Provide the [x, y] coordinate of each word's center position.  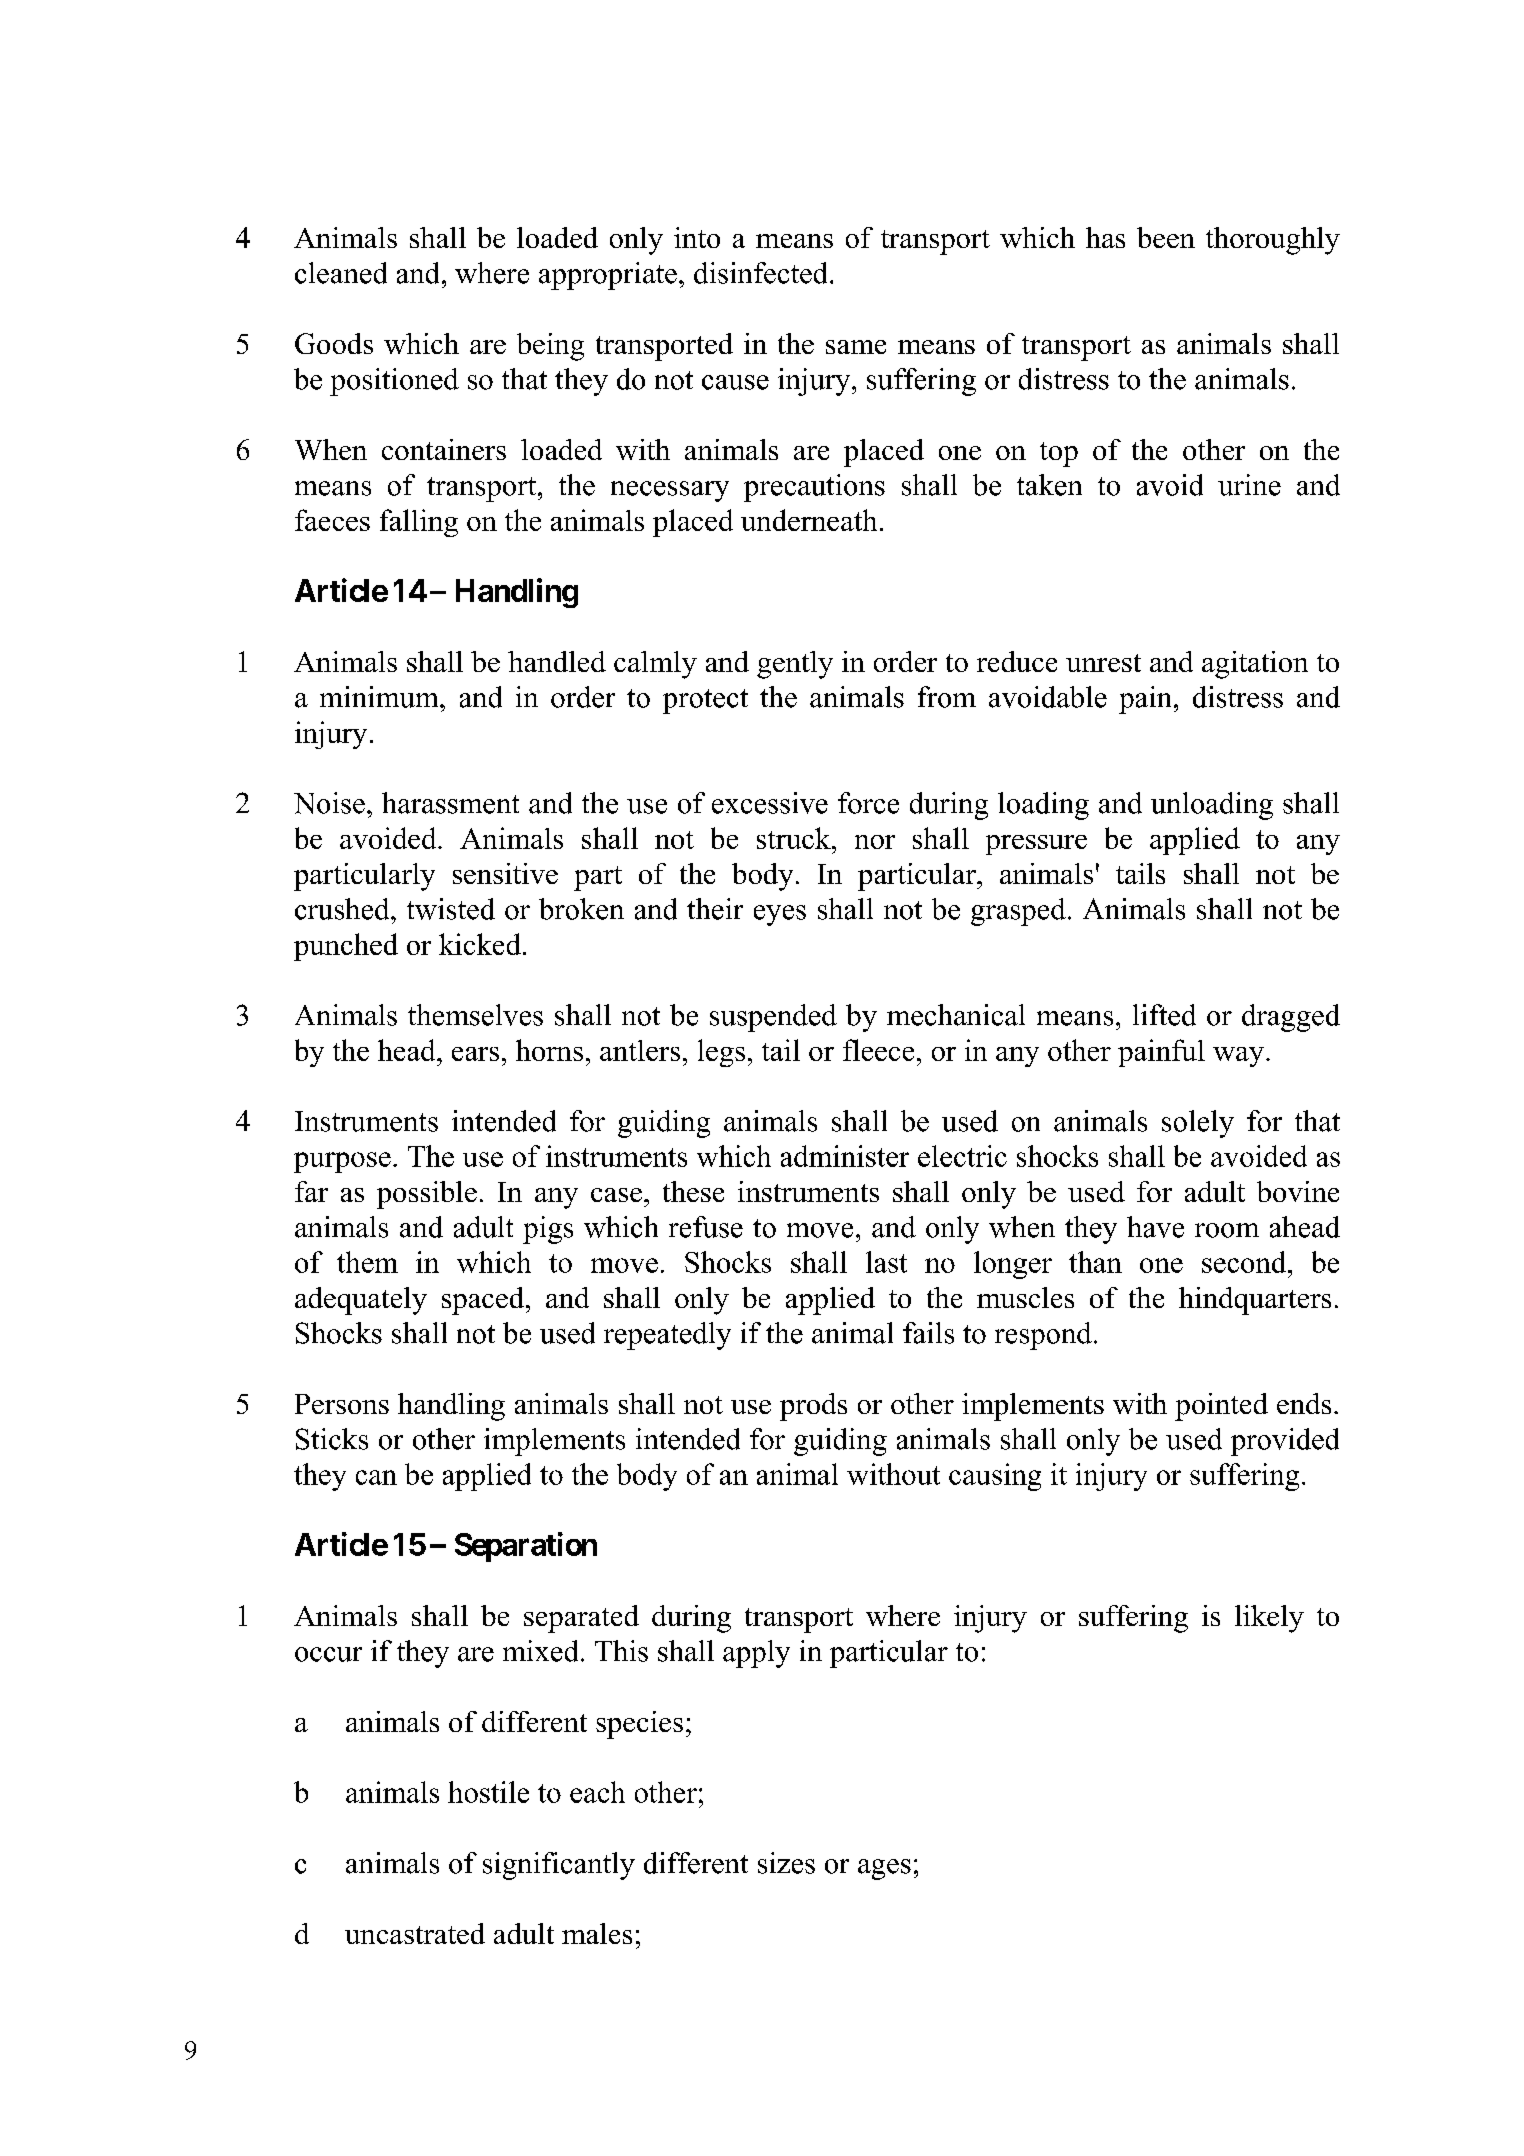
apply [756, 1654]
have [1155, 1227]
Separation [526, 1547]
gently [795, 665]
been [1166, 237]
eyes [780, 915]
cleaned [341, 273]
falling [419, 523]
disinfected [760, 273]
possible [427, 1195]
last [886, 1262]
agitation [1255, 665]
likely [1269, 1619]
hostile [488, 1792]
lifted [1164, 1015]
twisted [451, 909]
